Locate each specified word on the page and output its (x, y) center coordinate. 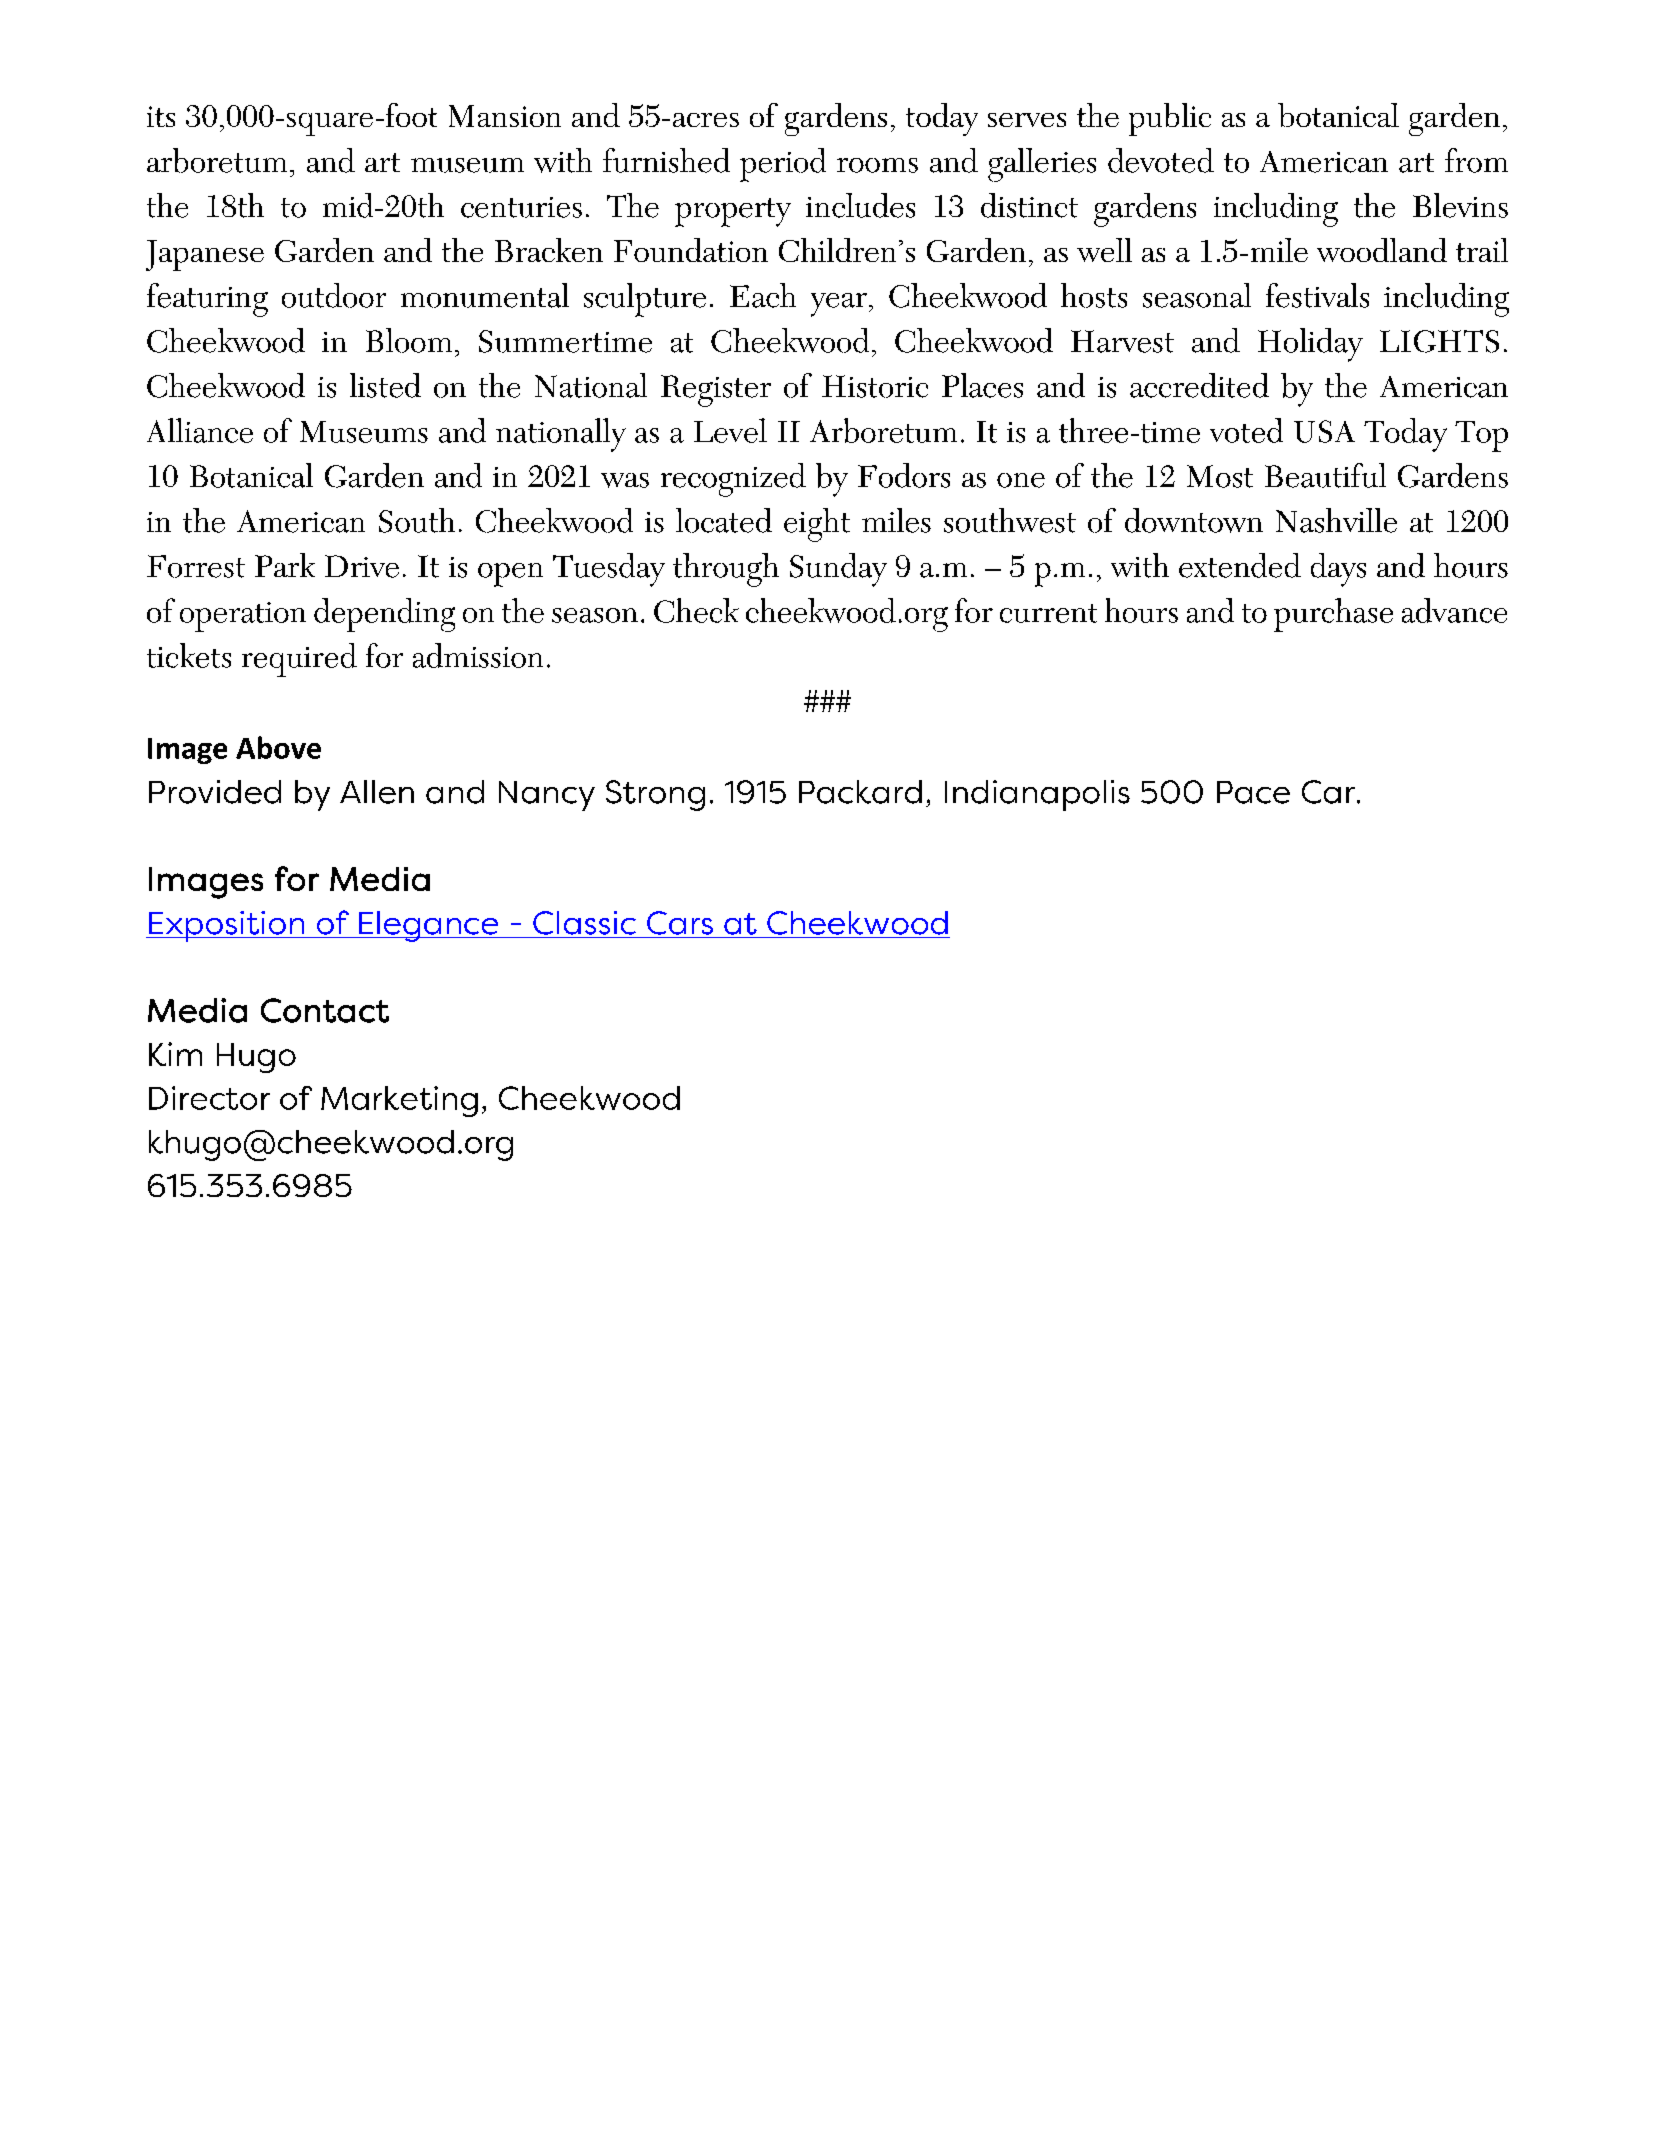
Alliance (200, 430)
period (783, 165)
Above (278, 747)
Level (730, 430)
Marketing (399, 1101)
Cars (680, 923)
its (161, 116)
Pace (1253, 792)
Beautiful (1325, 475)
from (1476, 160)
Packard (860, 792)
